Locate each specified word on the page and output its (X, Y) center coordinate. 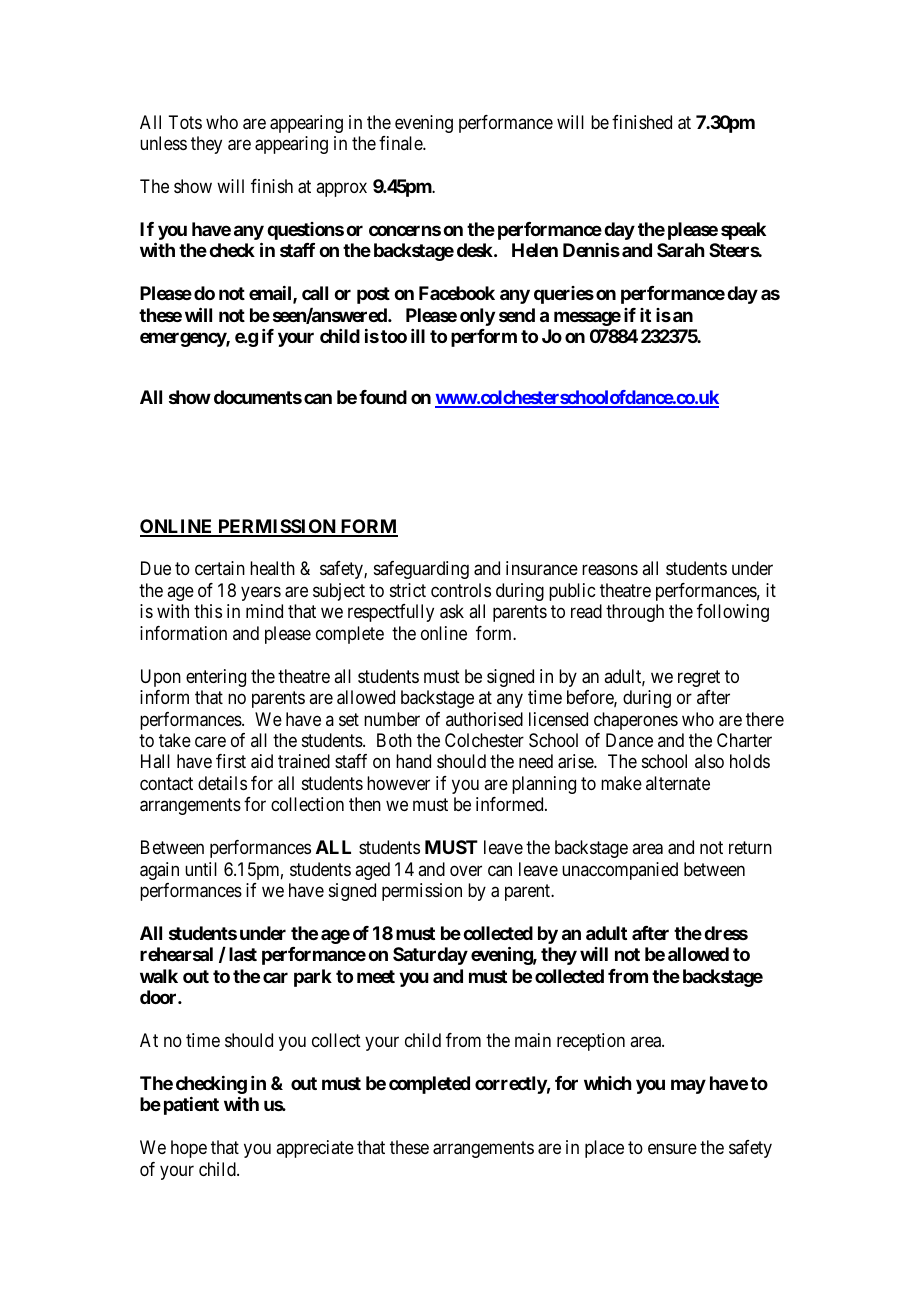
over (466, 870)
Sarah (681, 250)
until (201, 869)
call (315, 293)
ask (452, 611)
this (208, 611)
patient (191, 1106)
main (533, 1040)
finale (401, 143)
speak (743, 231)
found (383, 397)
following (733, 613)
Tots (185, 122)
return (750, 847)
